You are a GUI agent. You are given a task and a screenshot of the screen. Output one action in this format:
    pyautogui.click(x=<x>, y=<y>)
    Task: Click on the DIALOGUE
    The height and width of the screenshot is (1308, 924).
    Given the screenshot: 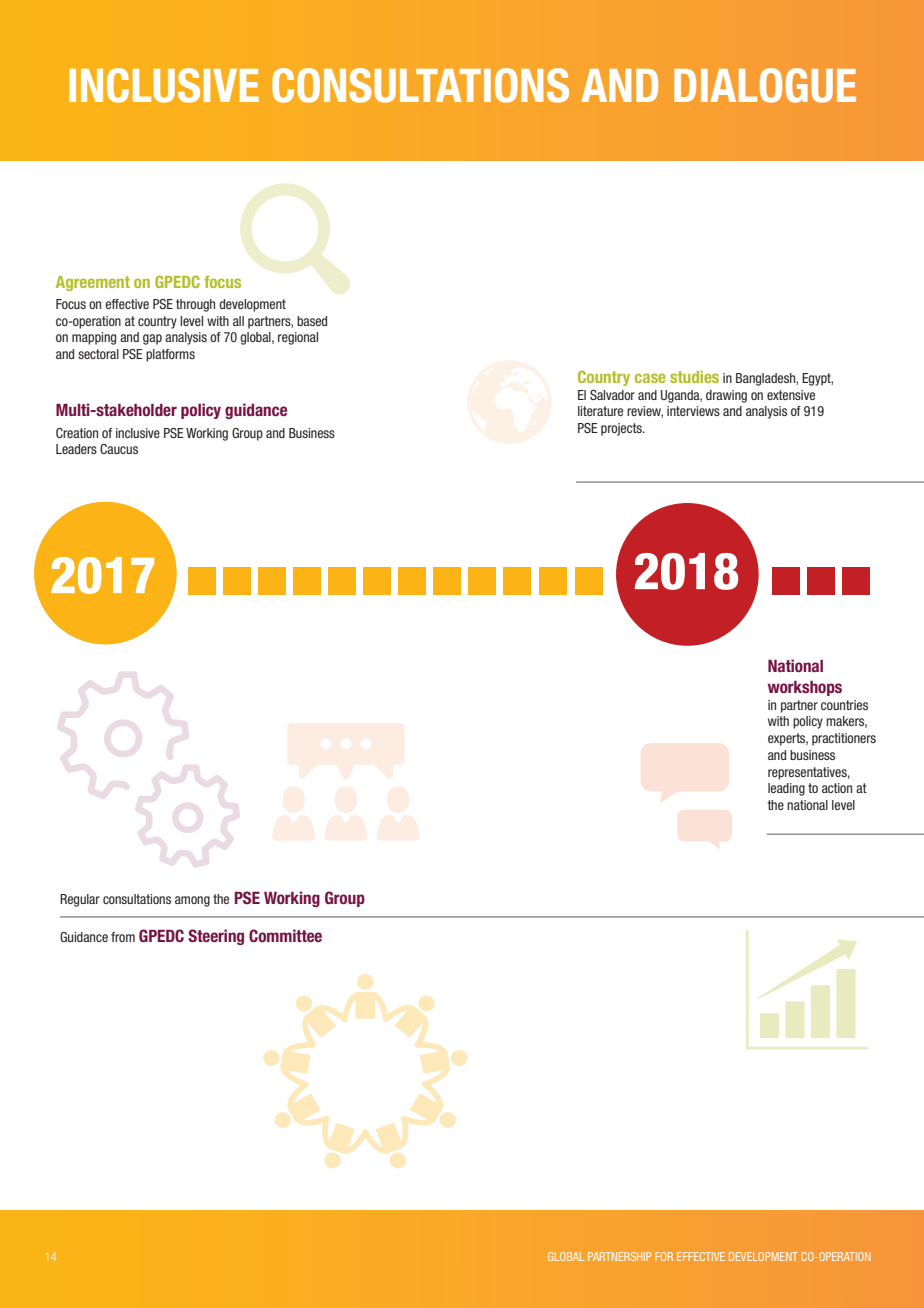 What is the action you would take?
    pyautogui.click(x=765, y=85)
